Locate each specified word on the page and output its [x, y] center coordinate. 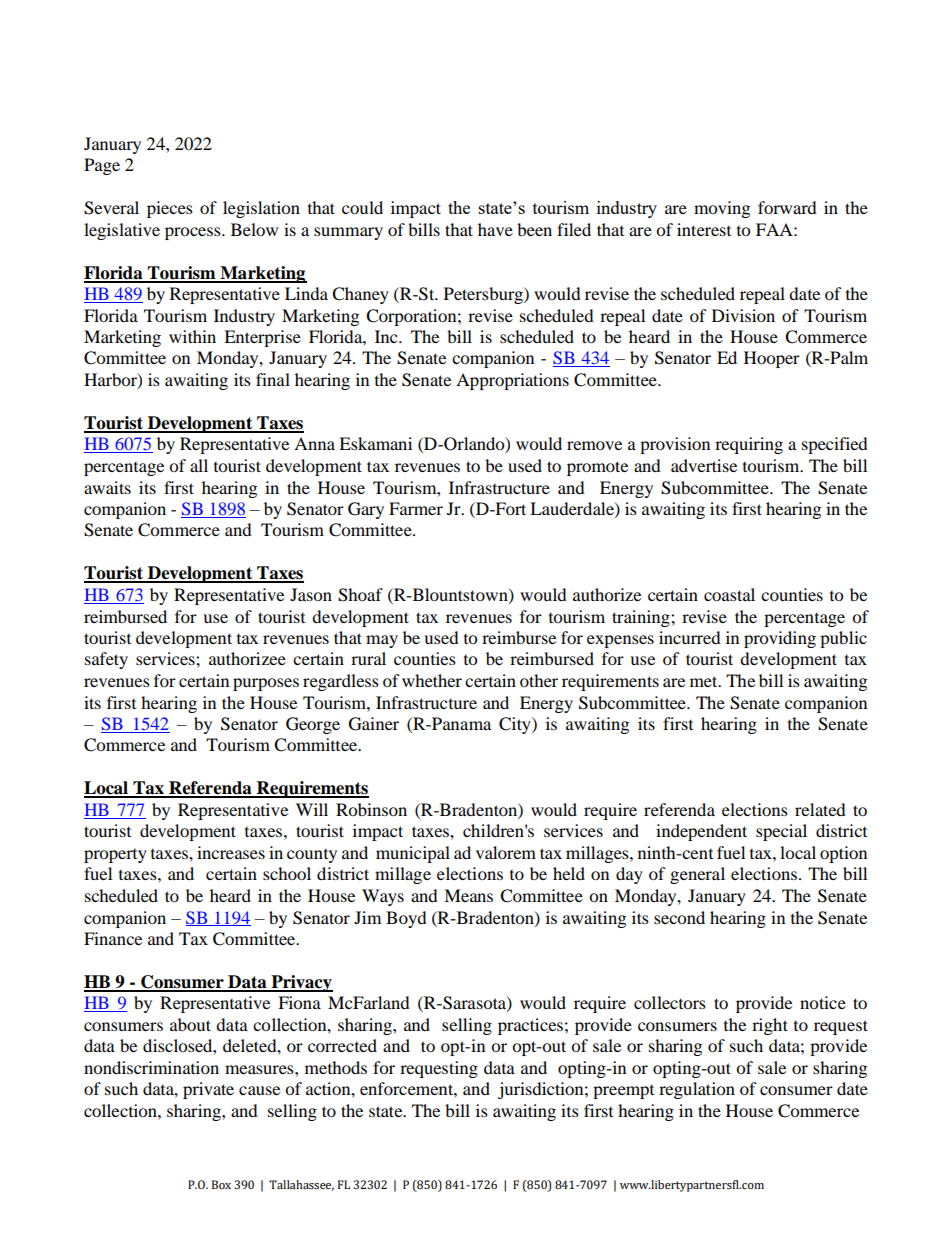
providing [780, 639]
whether [432, 680]
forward [787, 207]
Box [221, 1184]
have [495, 229]
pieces [170, 209]
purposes [266, 684]
